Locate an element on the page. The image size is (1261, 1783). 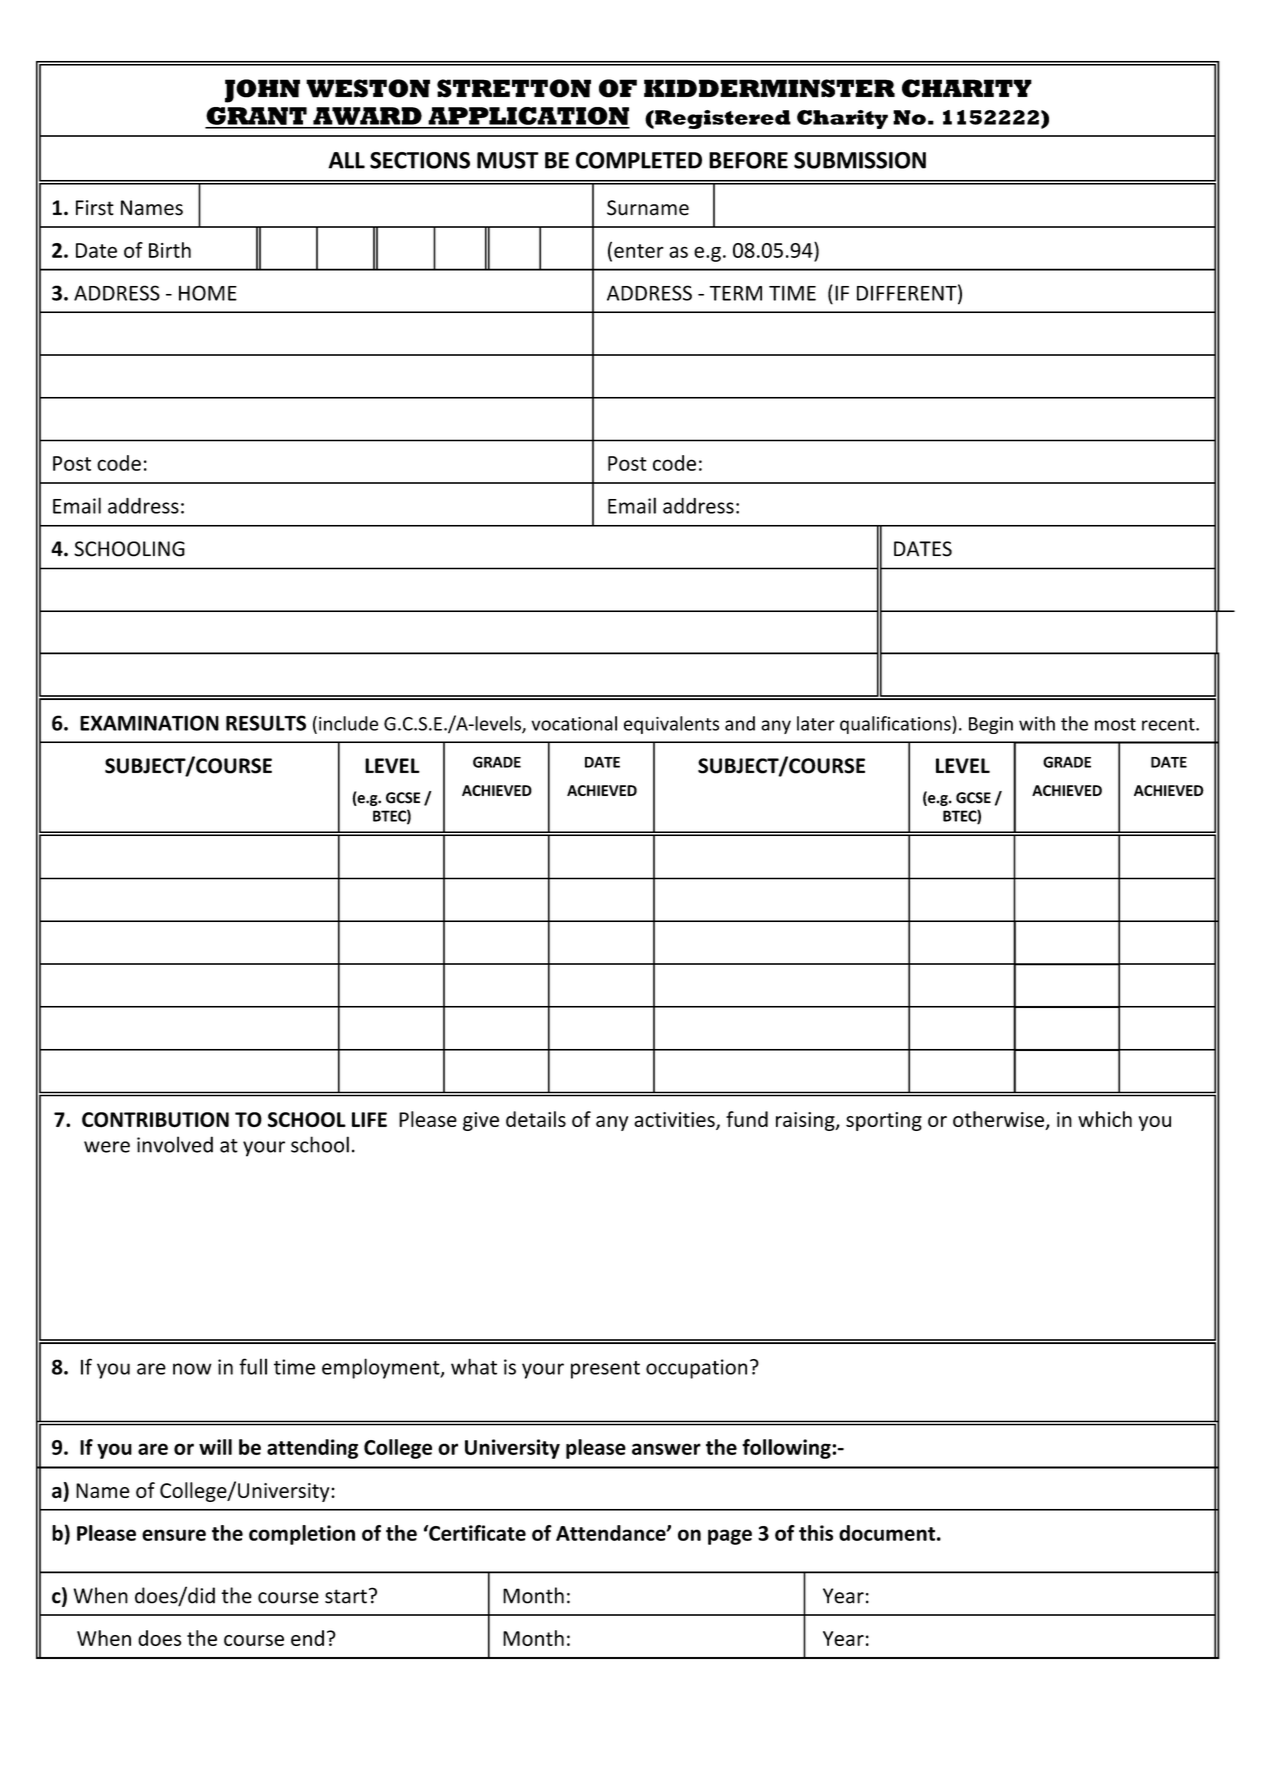
DRAFT is located at coordinates (563, 860).
